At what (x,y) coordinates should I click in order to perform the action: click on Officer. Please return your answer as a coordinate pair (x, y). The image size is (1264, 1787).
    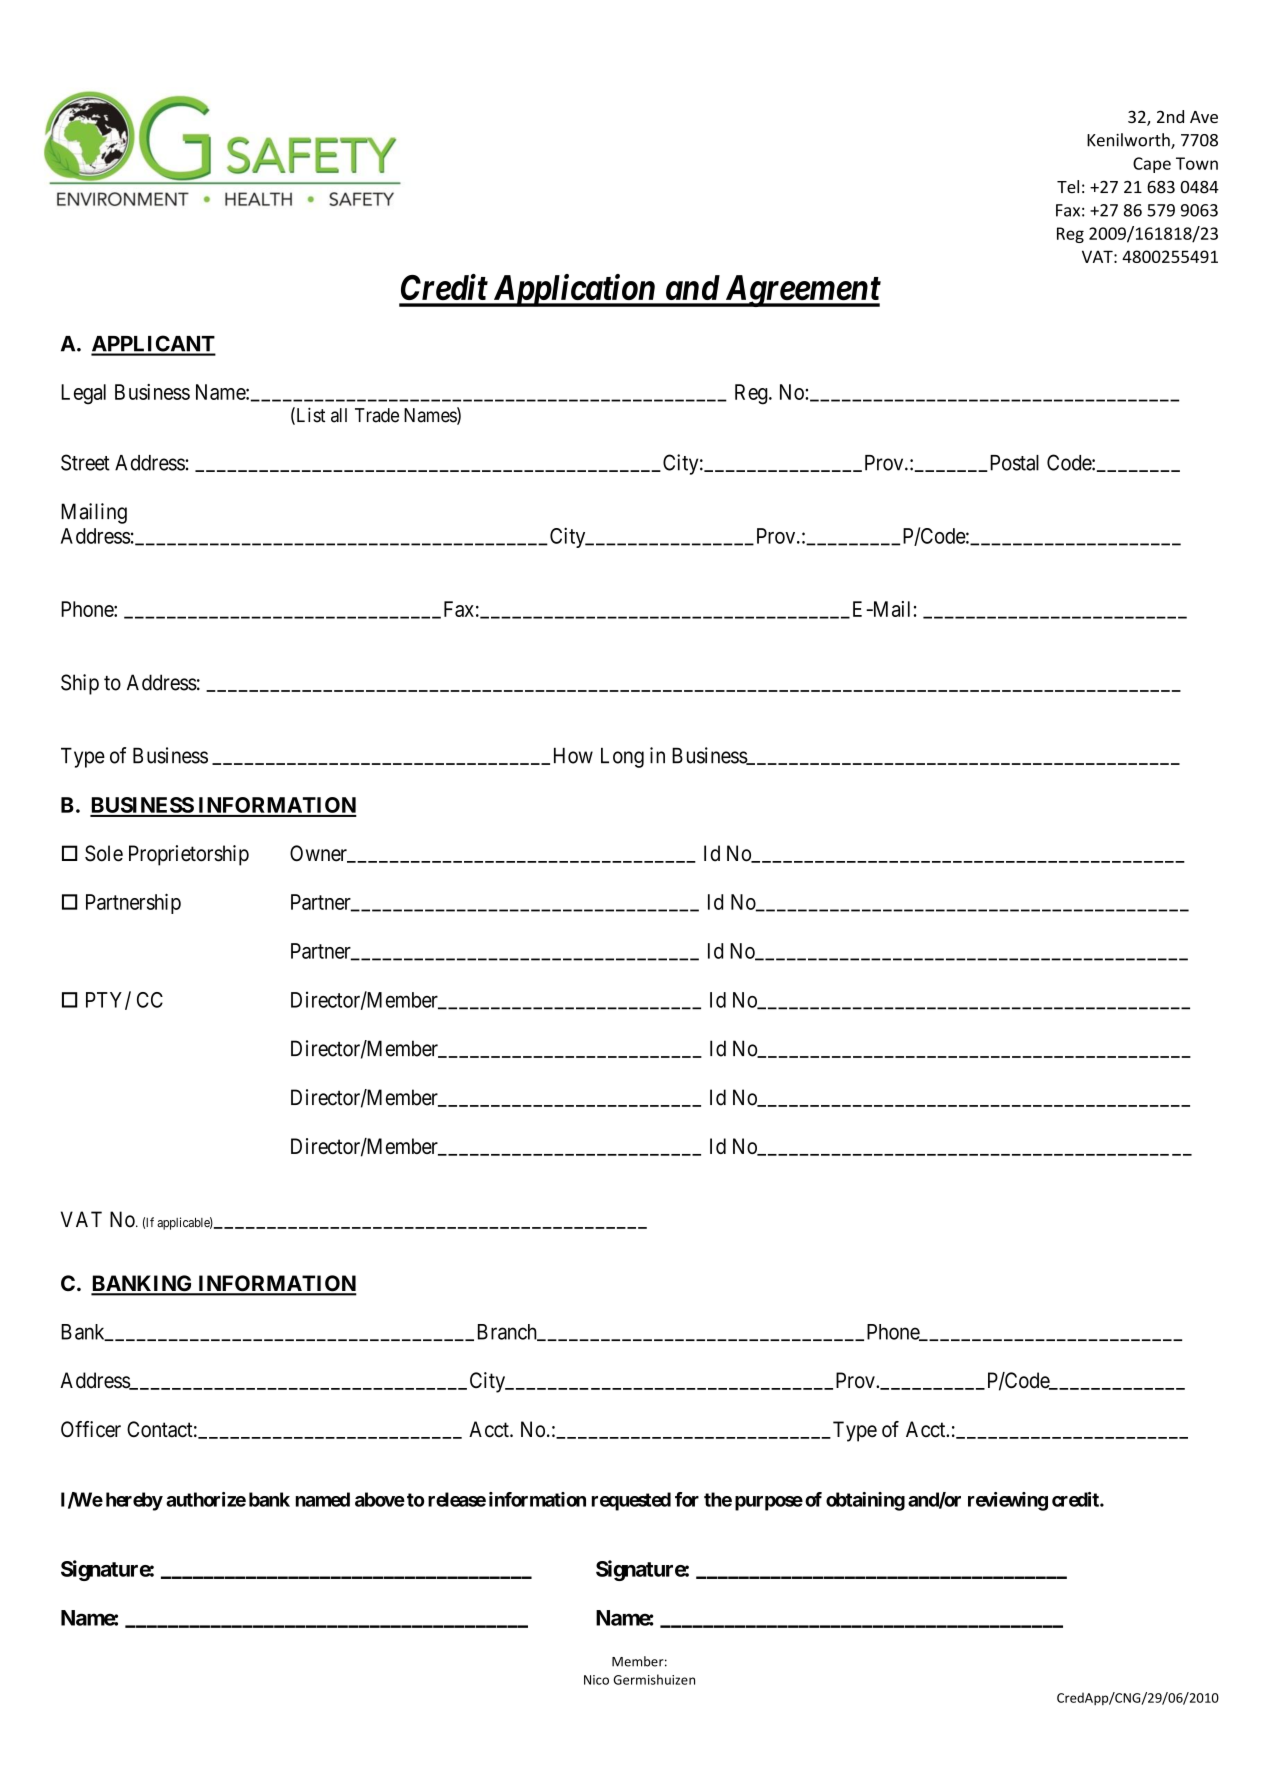
    Looking at the image, I should click on (91, 1429).
